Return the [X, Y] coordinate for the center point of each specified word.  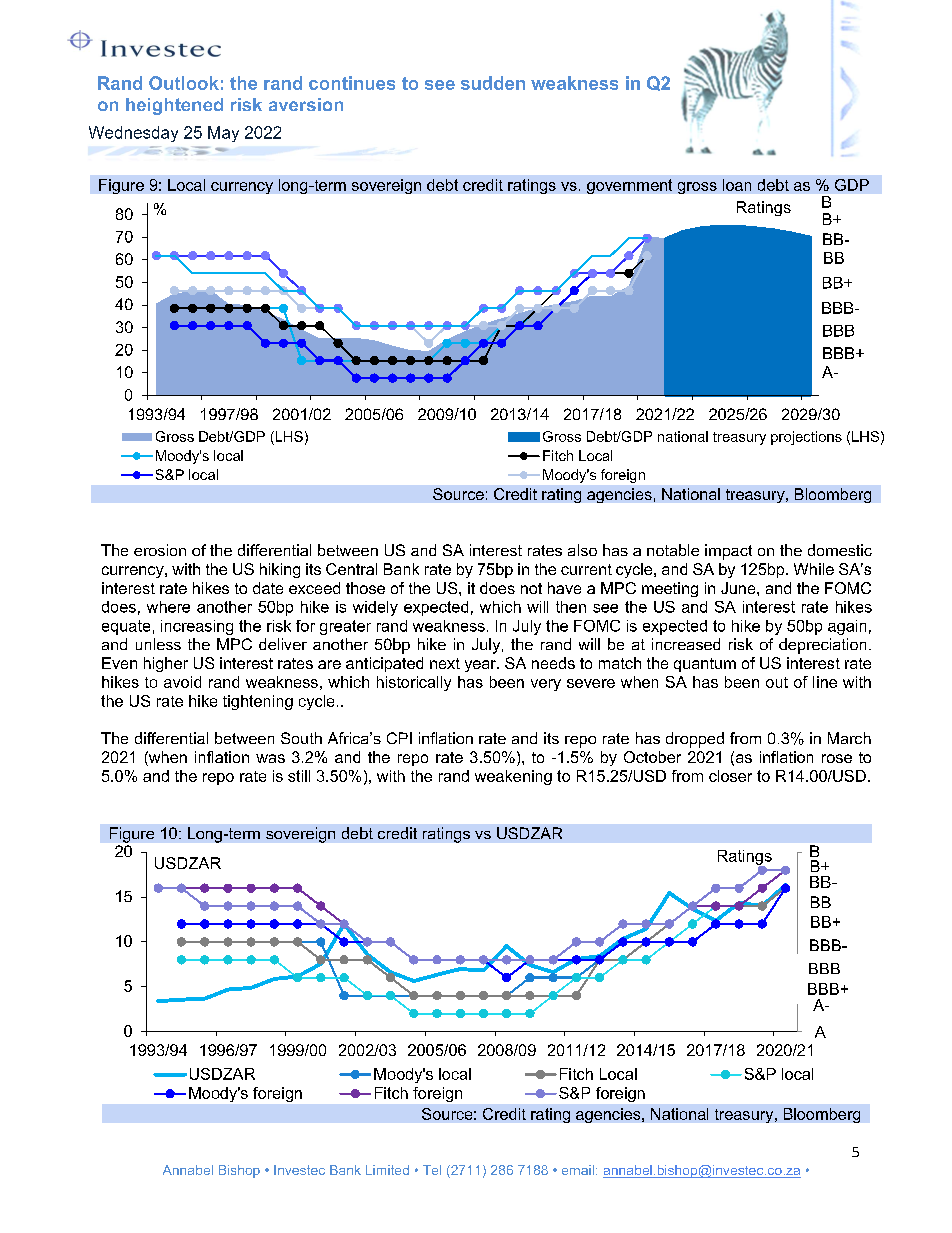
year [481, 666]
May [223, 134]
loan [737, 185]
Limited [387, 1170]
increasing [197, 627]
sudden [493, 83]
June [739, 588]
